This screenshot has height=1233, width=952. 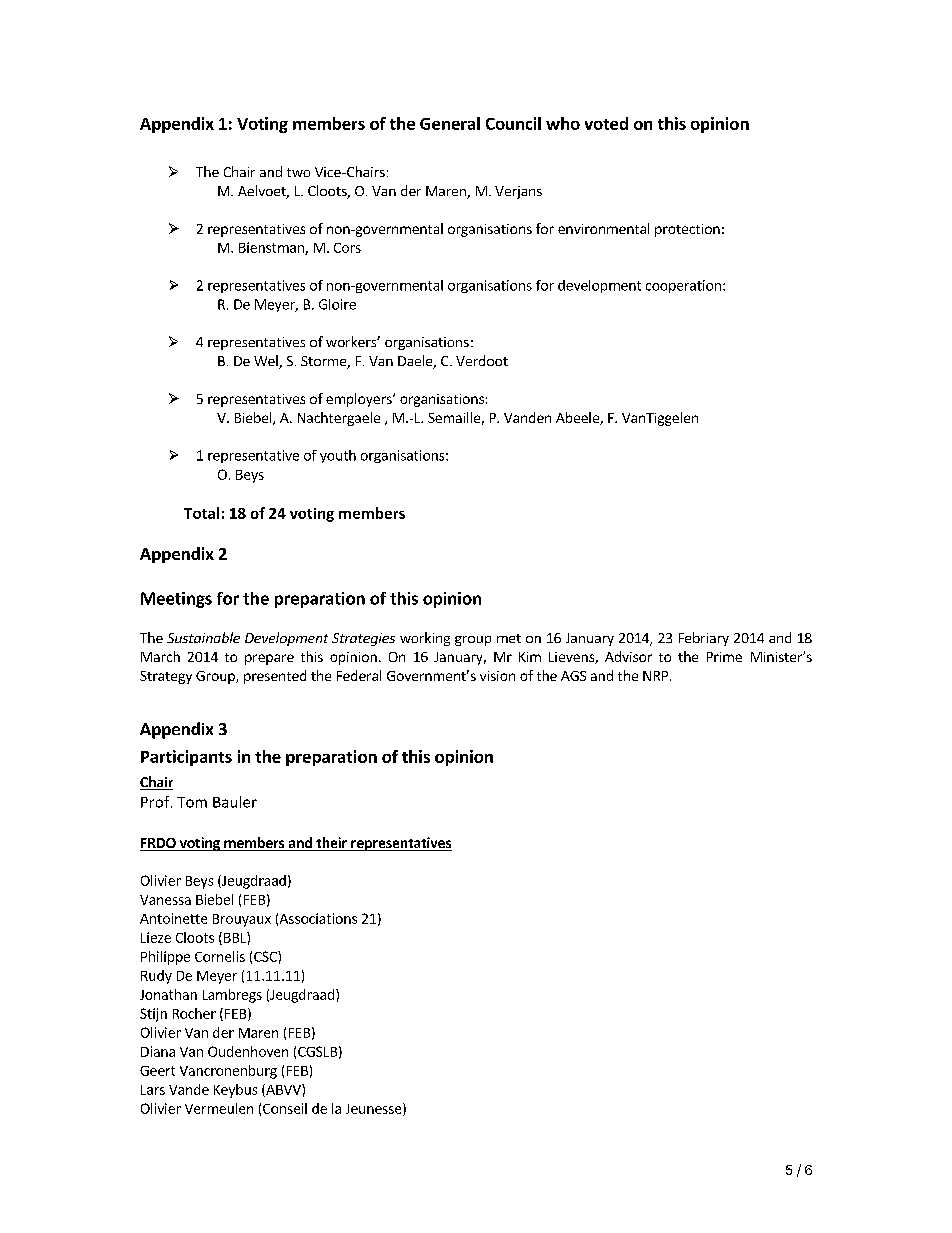 What do you see at coordinates (285, 1108) in the screenshot?
I see `Conseil` at bounding box center [285, 1108].
